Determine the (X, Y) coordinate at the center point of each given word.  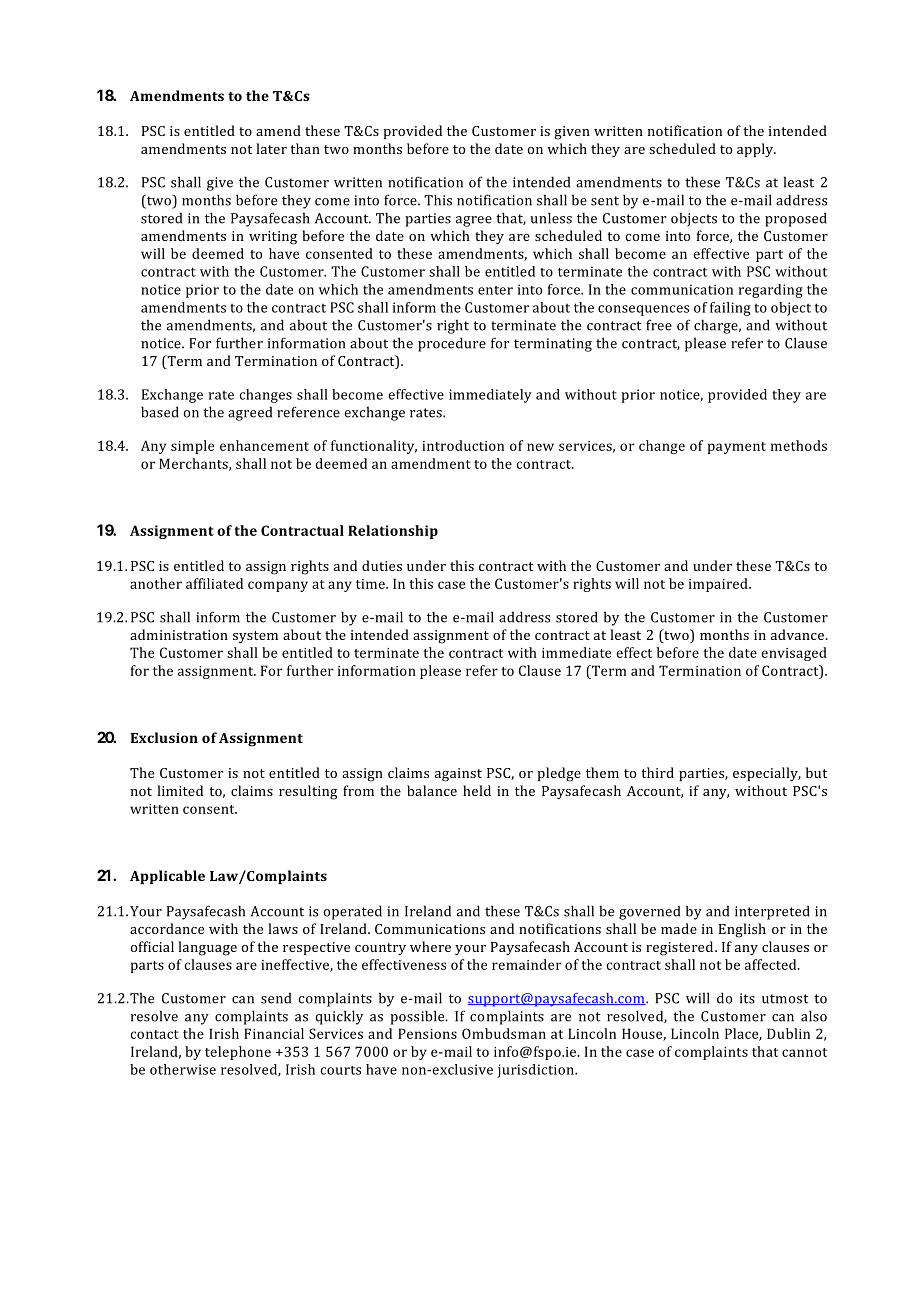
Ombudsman (504, 1033)
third (657, 772)
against (458, 775)
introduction (463, 445)
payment (737, 448)
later (271, 148)
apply (756, 150)
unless (551, 218)
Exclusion (164, 737)
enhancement (264, 445)
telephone (238, 1053)
